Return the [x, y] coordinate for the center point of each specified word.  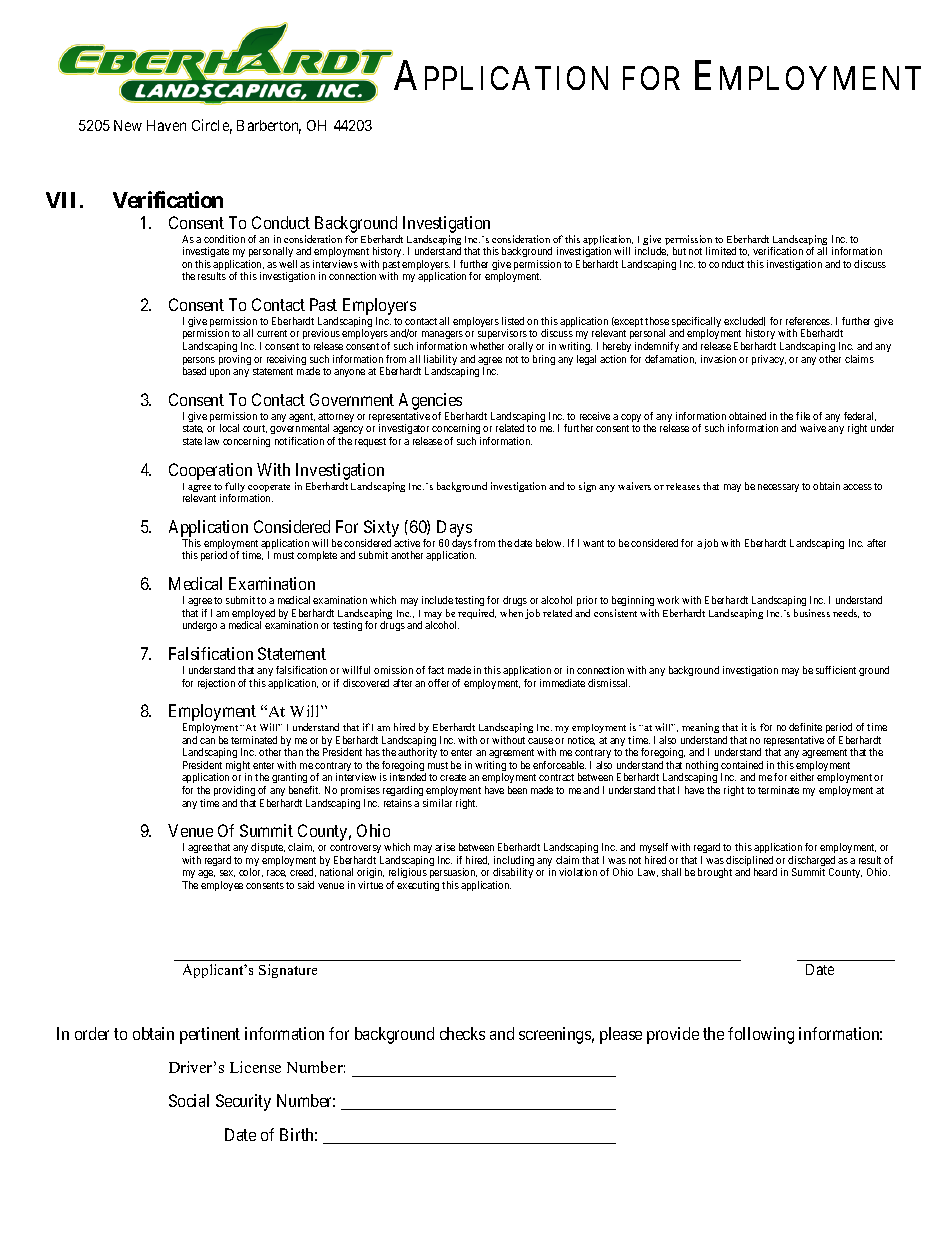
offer [438, 683]
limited [721, 251]
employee [222, 886]
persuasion [452, 875]
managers [442, 337]
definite [805, 727]
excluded [744, 321]
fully [235, 488]
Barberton [269, 127]
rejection [216, 684]
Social [189, 1100]
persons [199, 362]
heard [765, 872]
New [128, 125]
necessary [778, 488]
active [407, 543]
